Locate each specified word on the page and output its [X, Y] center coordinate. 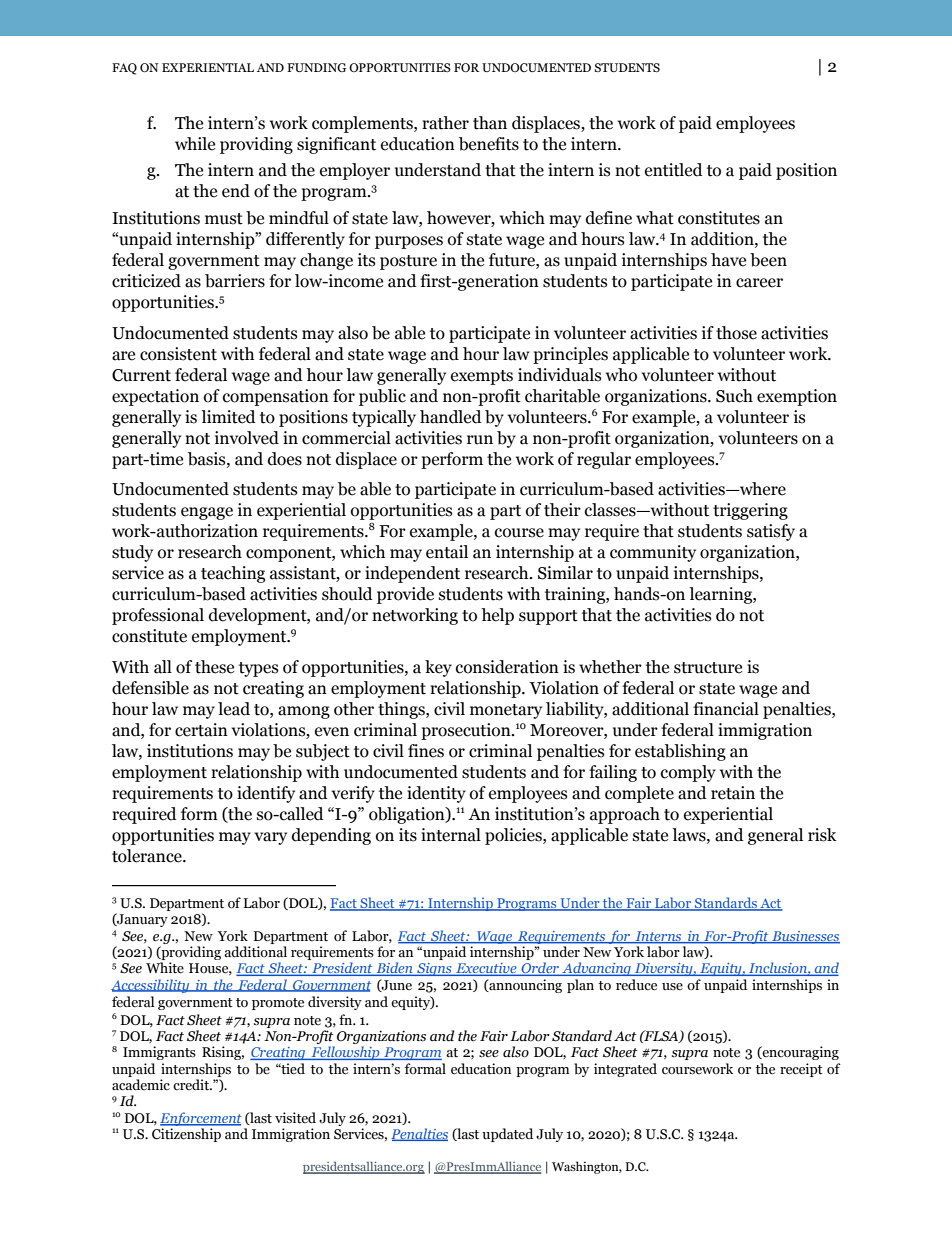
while [195, 144]
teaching [233, 574]
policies [514, 836]
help [497, 616]
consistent [178, 354]
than [490, 123]
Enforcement [201, 1119]
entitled [674, 170]
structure [708, 668]
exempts [482, 377]
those [736, 333]
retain [733, 793]
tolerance [148, 856]
